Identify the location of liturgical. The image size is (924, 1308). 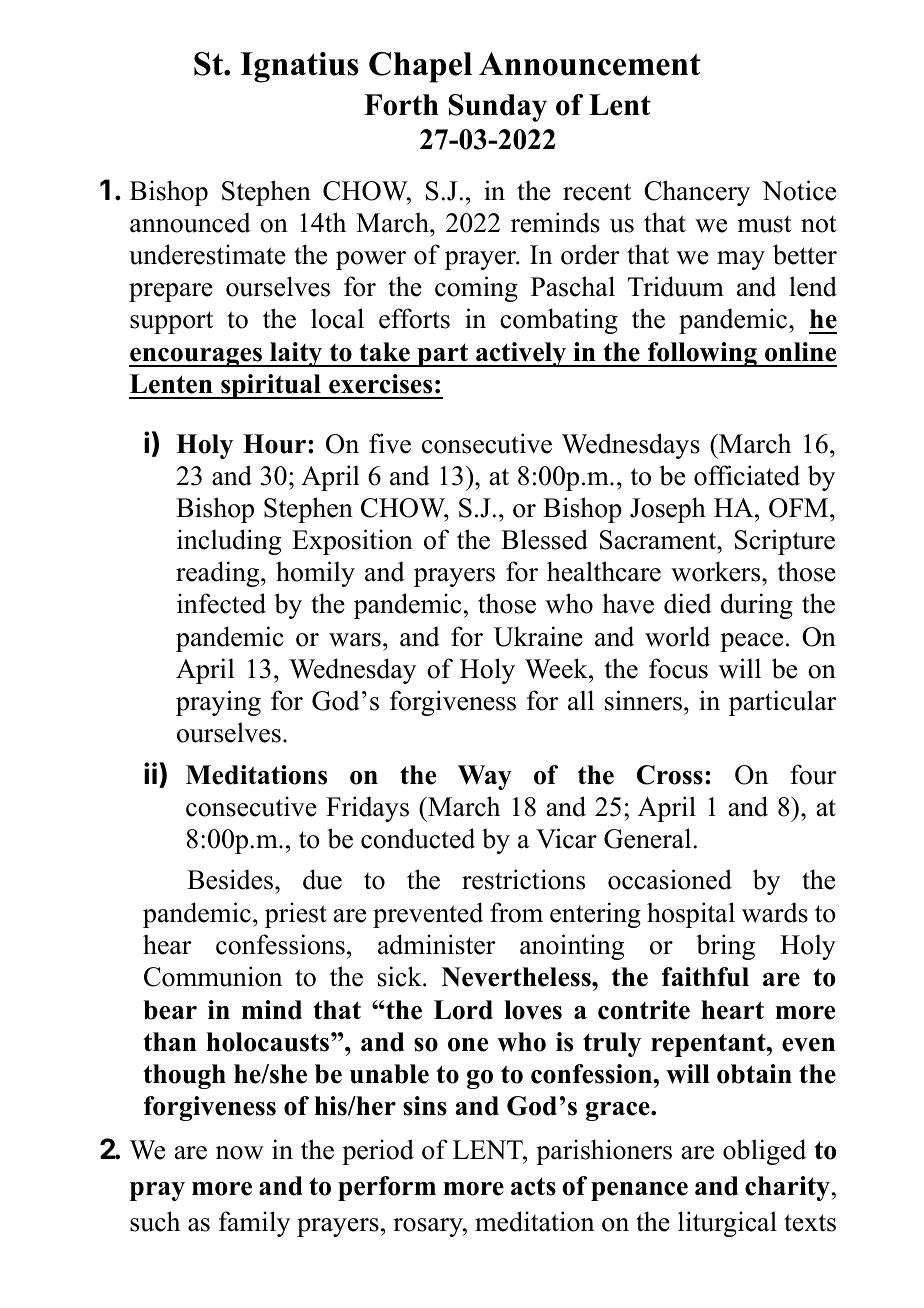
(727, 1224).
